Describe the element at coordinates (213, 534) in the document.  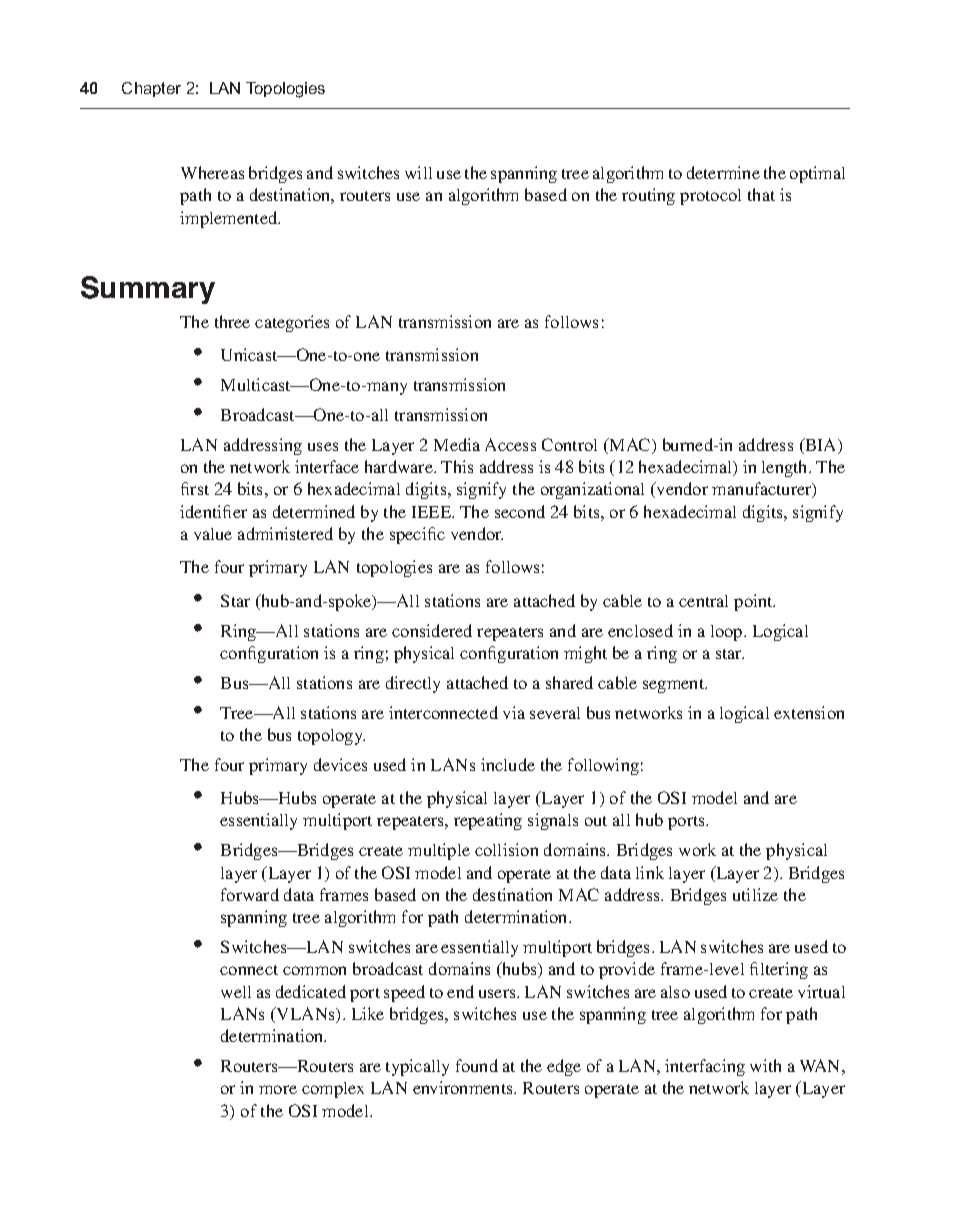
I see `value` at that location.
